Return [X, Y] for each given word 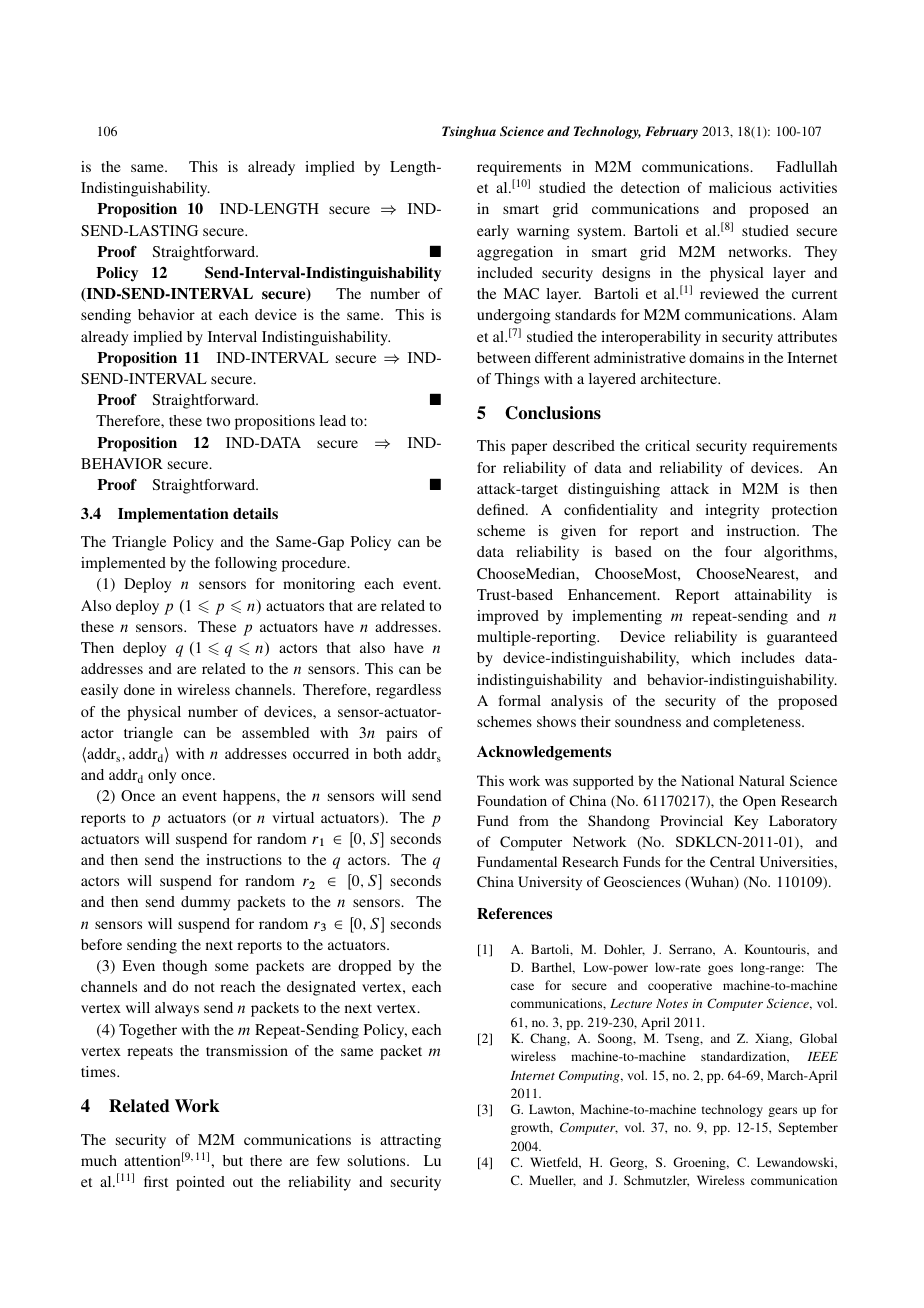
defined [502, 509]
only [162, 776]
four [738, 551]
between [504, 357]
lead [333, 420]
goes [720, 970]
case [522, 986]
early [493, 232]
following [246, 564]
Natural [762, 780]
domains [716, 357]
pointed [200, 1183]
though [185, 967]
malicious [740, 187]
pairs [401, 734]
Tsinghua [469, 132]
